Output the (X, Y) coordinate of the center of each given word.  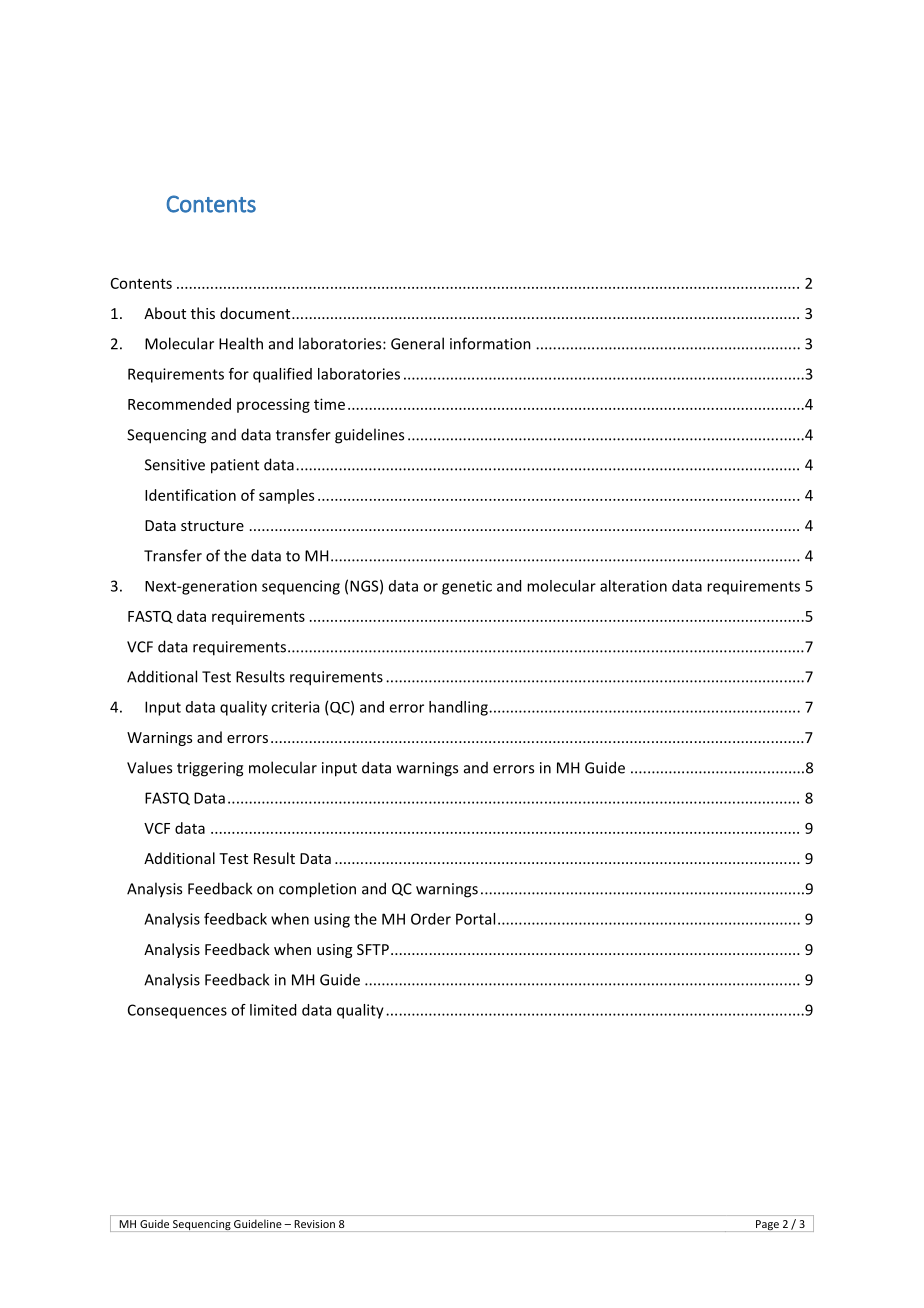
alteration (633, 586)
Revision (315, 1224)
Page (767, 1226)
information (490, 343)
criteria (295, 707)
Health (241, 343)
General (417, 343)
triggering (210, 769)
